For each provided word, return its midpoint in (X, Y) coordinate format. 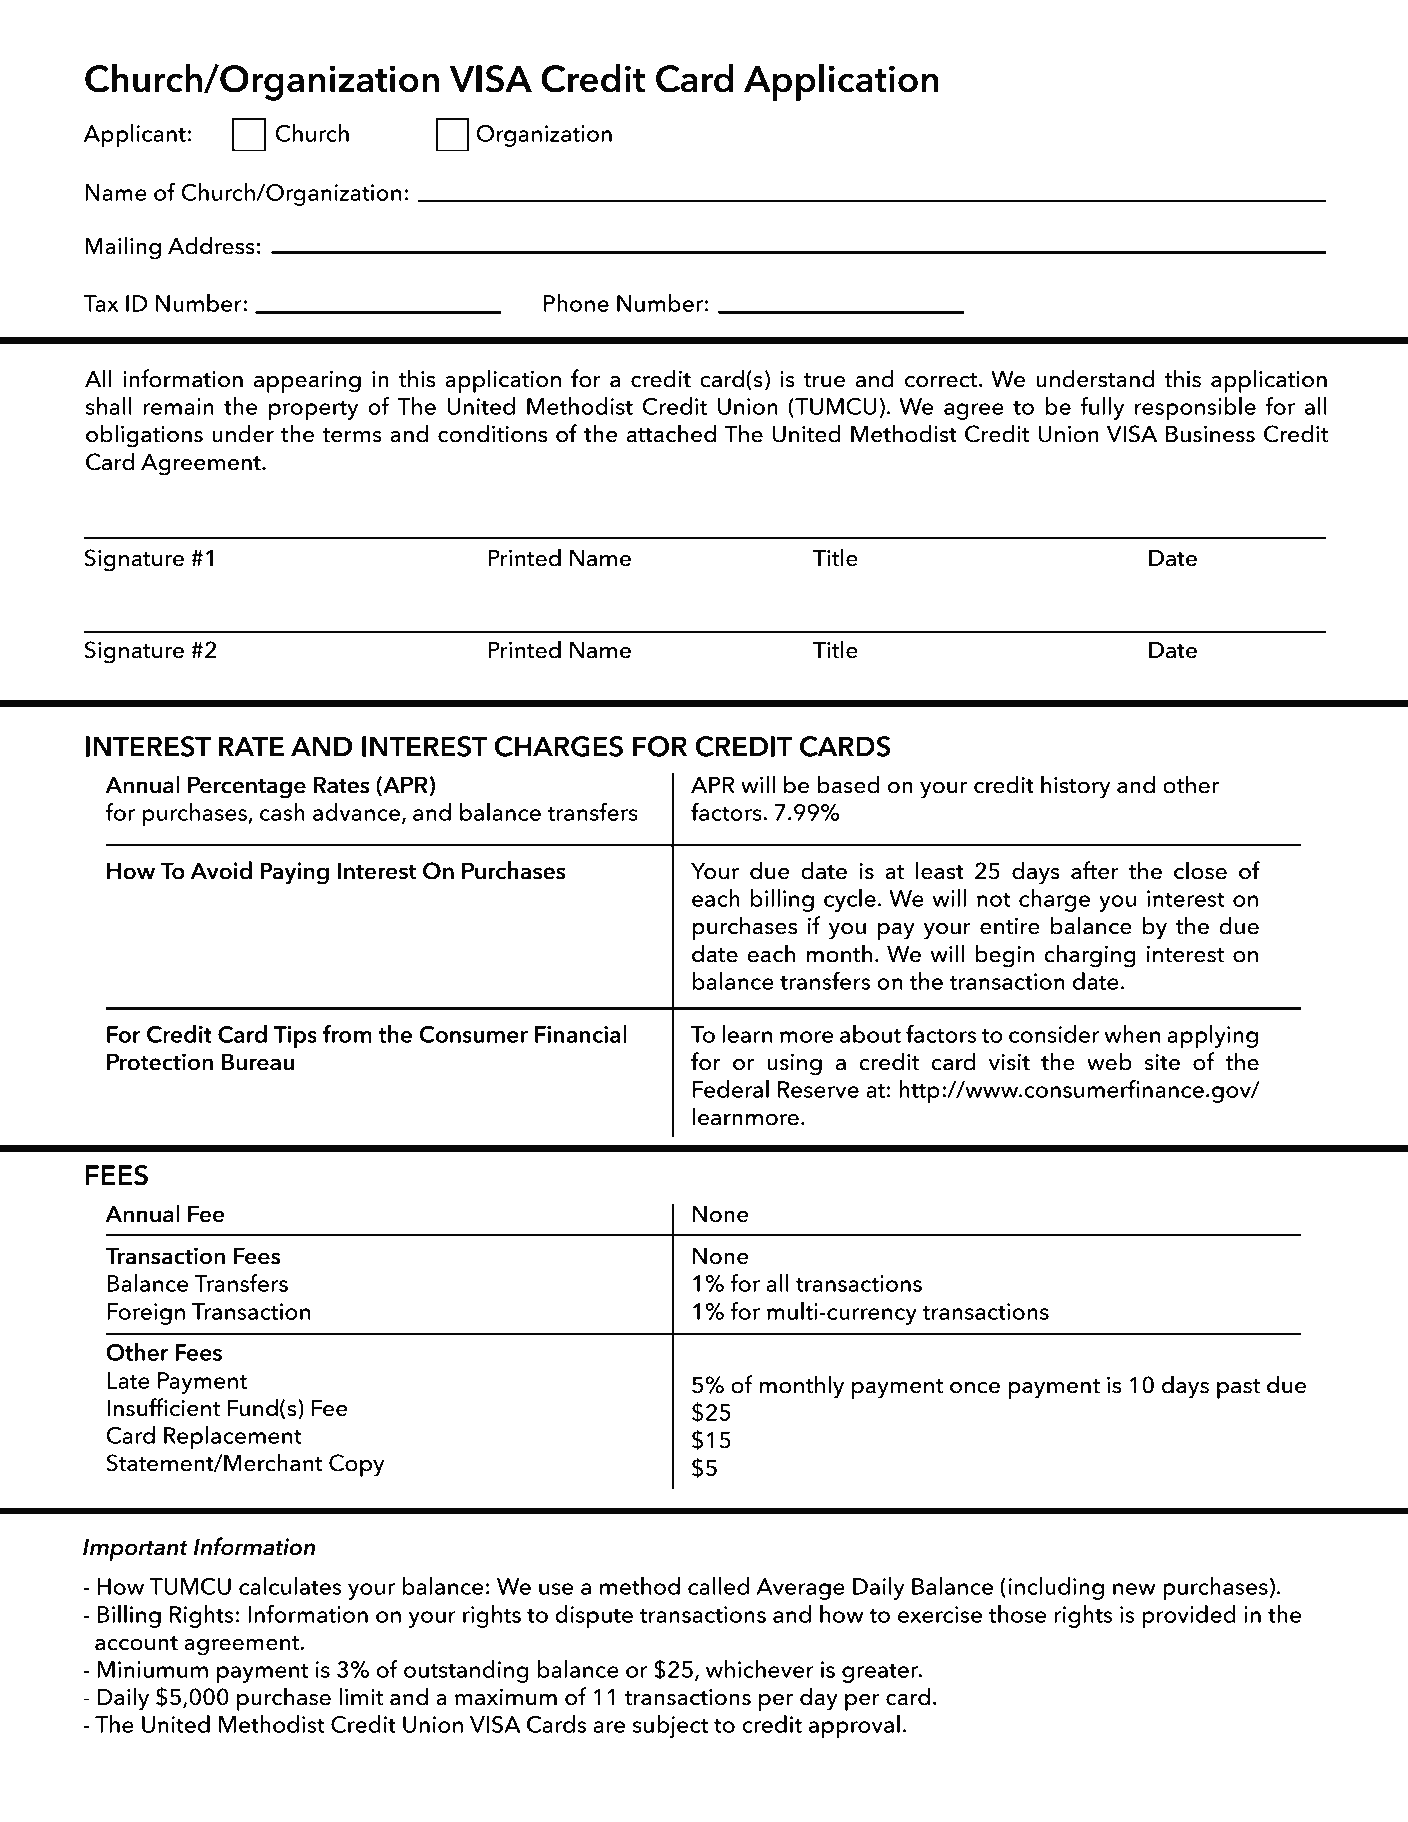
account (136, 1643)
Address (211, 245)
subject (670, 1726)
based (849, 784)
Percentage (247, 788)
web (1109, 1061)
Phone (576, 303)
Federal (731, 1089)
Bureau (258, 1062)
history (1076, 787)
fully (1102, 408)
